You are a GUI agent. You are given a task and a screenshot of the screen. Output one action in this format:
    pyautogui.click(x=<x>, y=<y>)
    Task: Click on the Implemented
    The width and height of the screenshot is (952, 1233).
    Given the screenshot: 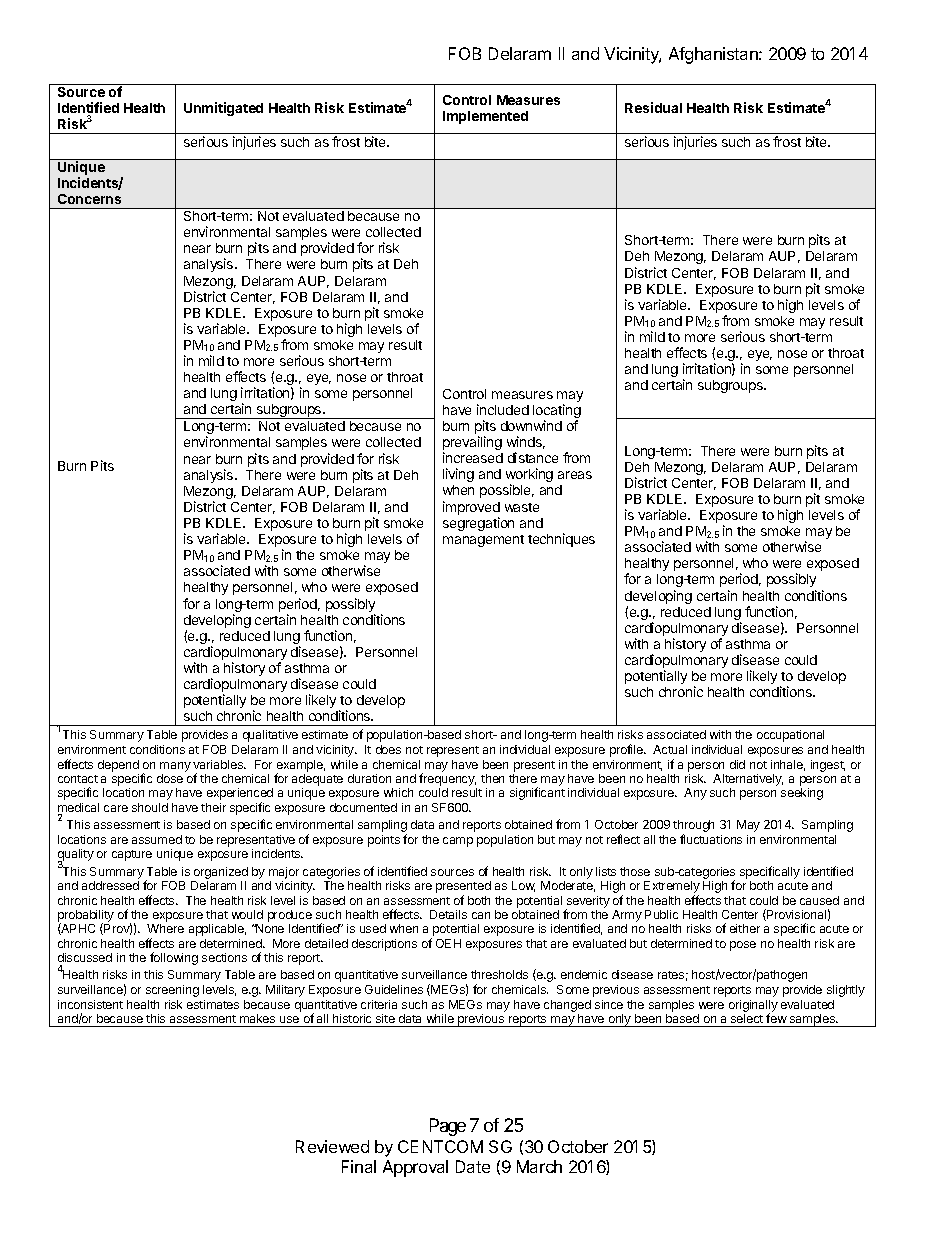 What is the action you would take?
    pyautogui.click(x=485, y=117)
